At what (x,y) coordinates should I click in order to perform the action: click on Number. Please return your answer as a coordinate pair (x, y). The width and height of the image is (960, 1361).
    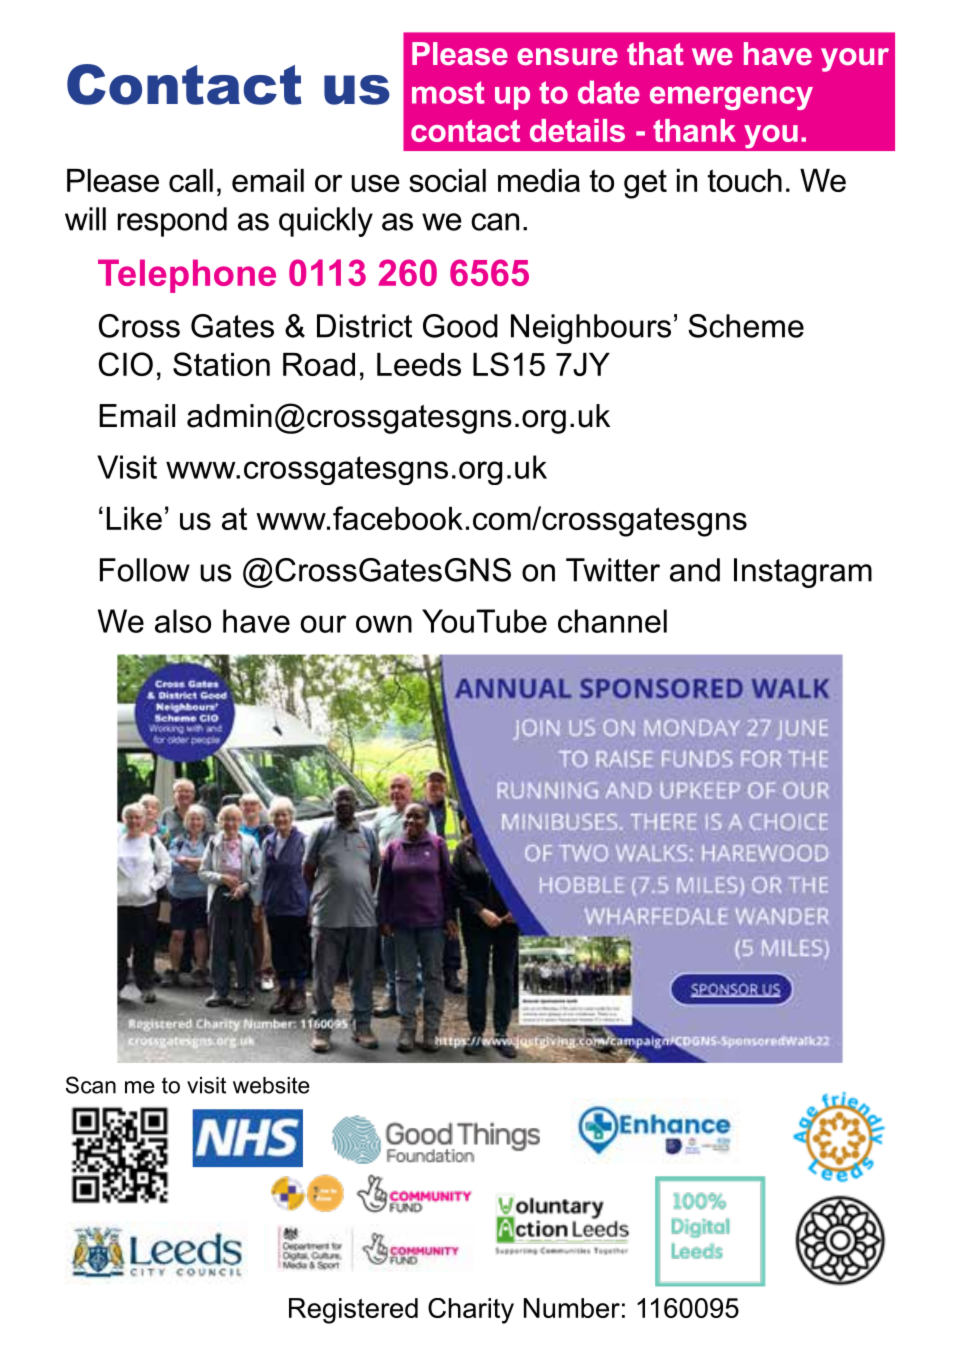
    Looking at the image, I should click on (572, 1308).
